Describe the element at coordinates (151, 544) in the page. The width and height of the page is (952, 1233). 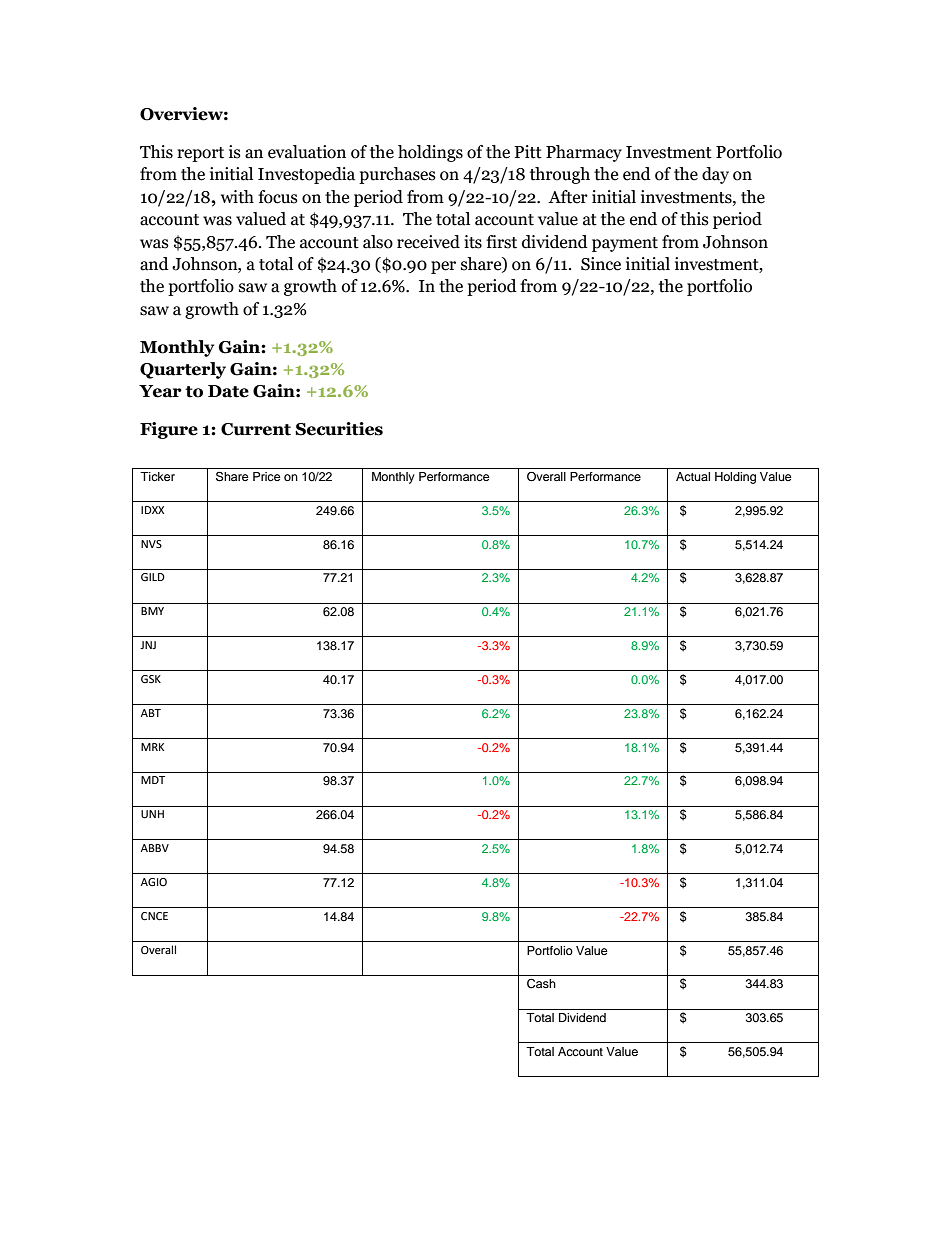
I see `NVS` at that location.
